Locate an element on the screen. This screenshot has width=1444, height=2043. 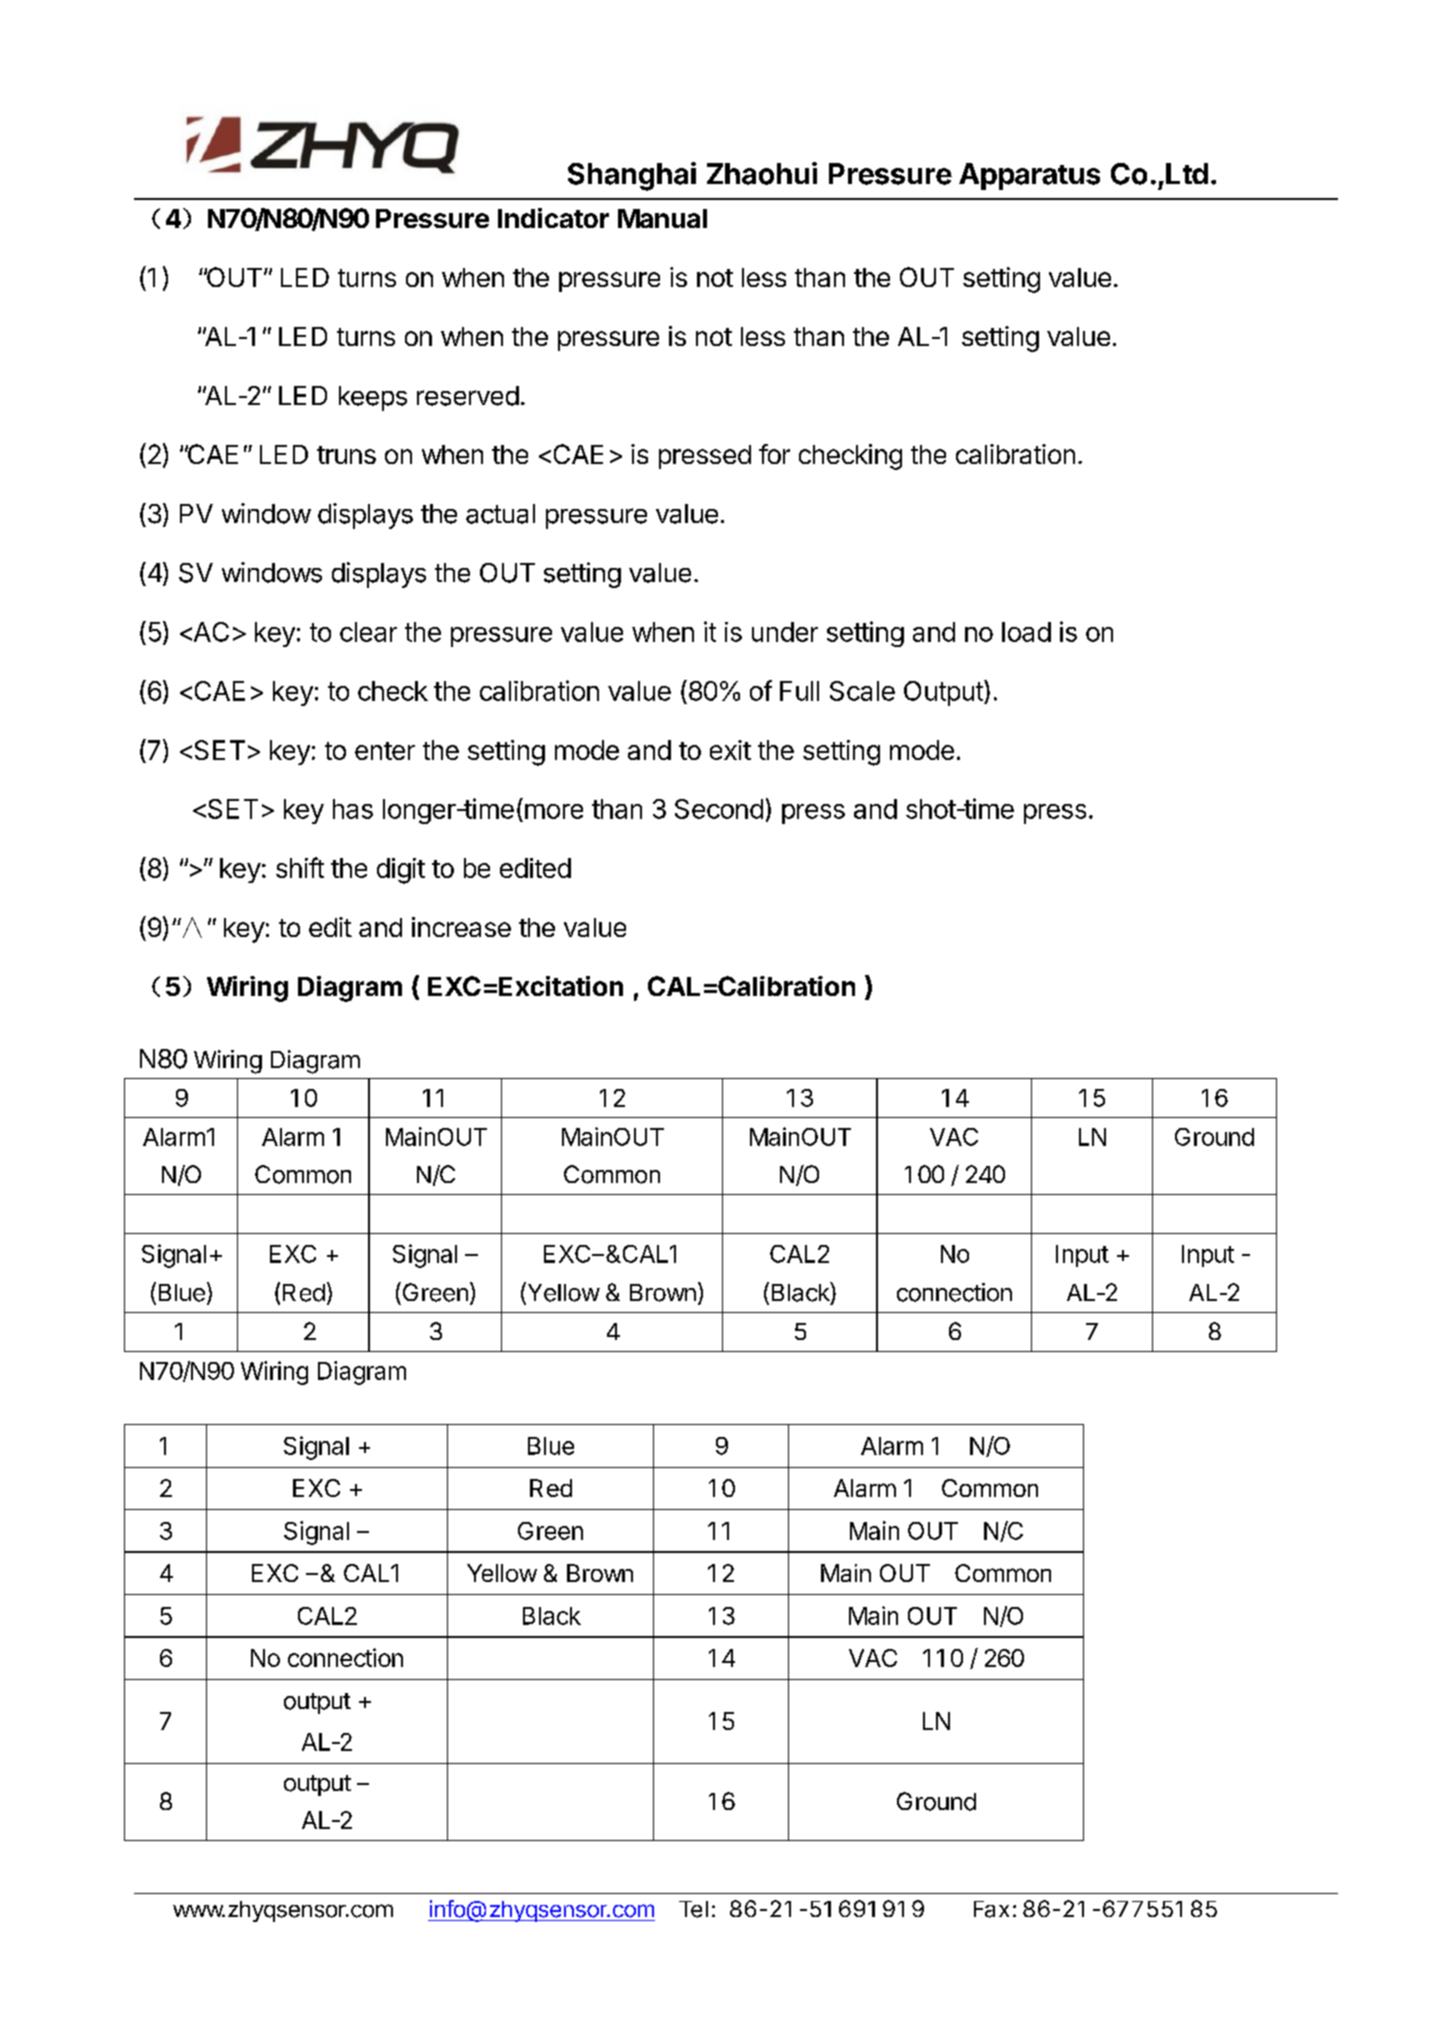
under is located at coordinates (785, 632).
